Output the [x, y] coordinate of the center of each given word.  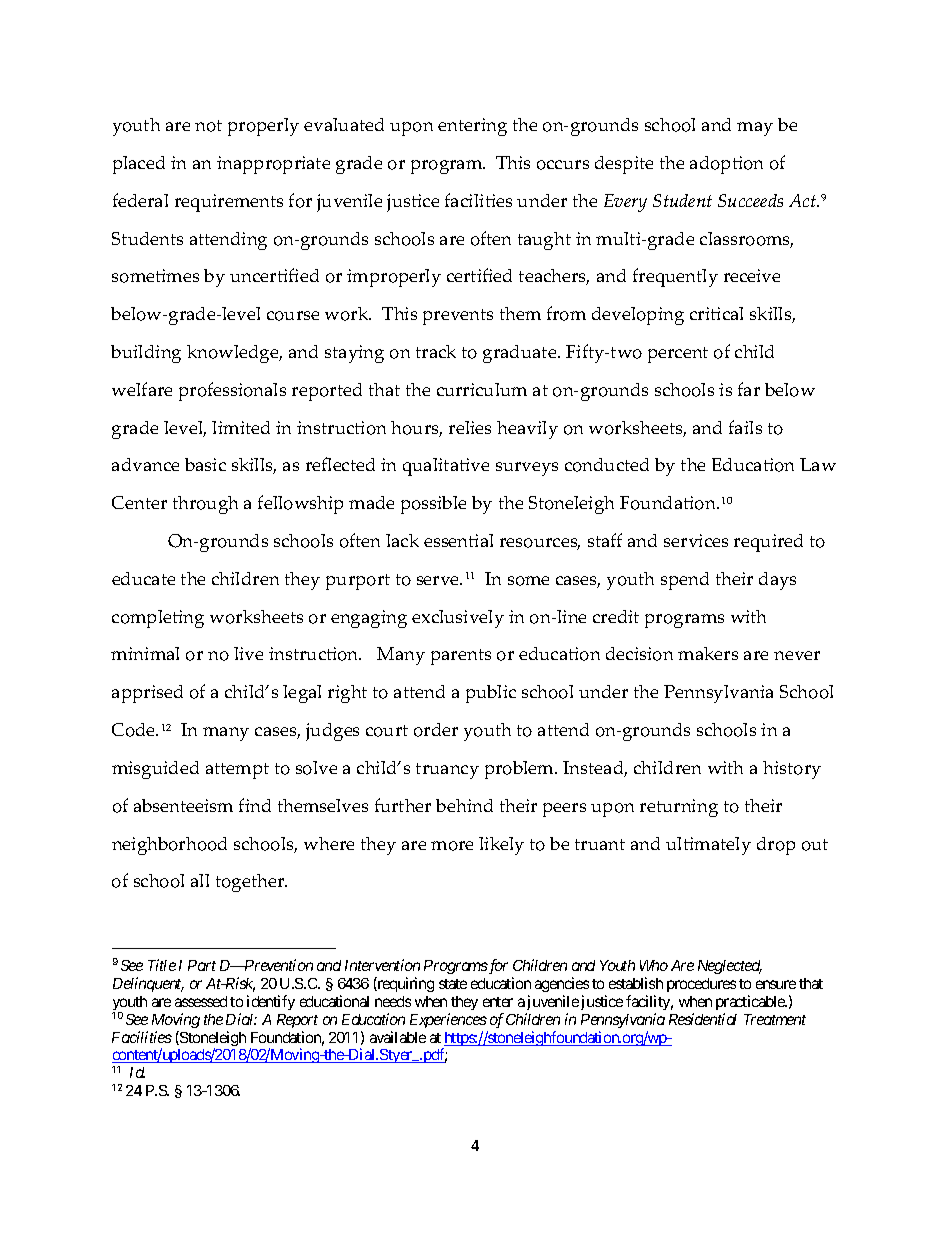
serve [439, 580]
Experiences [448, 1020]
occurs [563, 165]
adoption [726, 165]
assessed [201, 1001]
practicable [751, 1002]
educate [143, 578]
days [777, 581]
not [208, 126]
